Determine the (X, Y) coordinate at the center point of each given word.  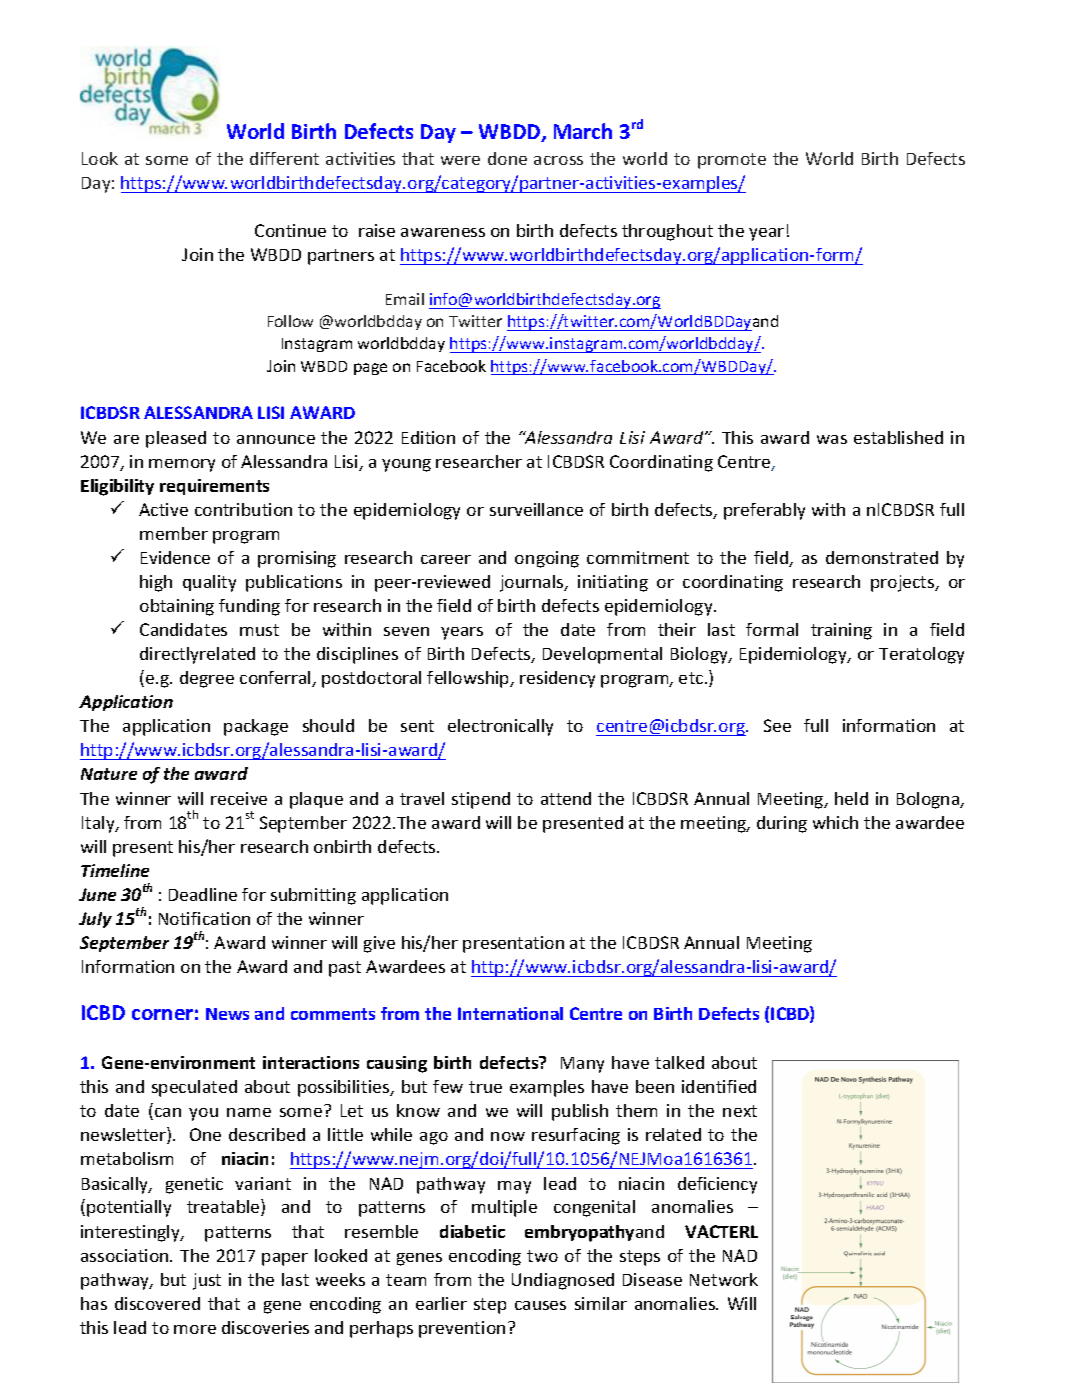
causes (540, 1305)
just (207, 1281)
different (284, 158)
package (256, 727)
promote (732, 161)
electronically (500, 727)
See (777, 725)
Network (724, 1279)
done (507, 158)
